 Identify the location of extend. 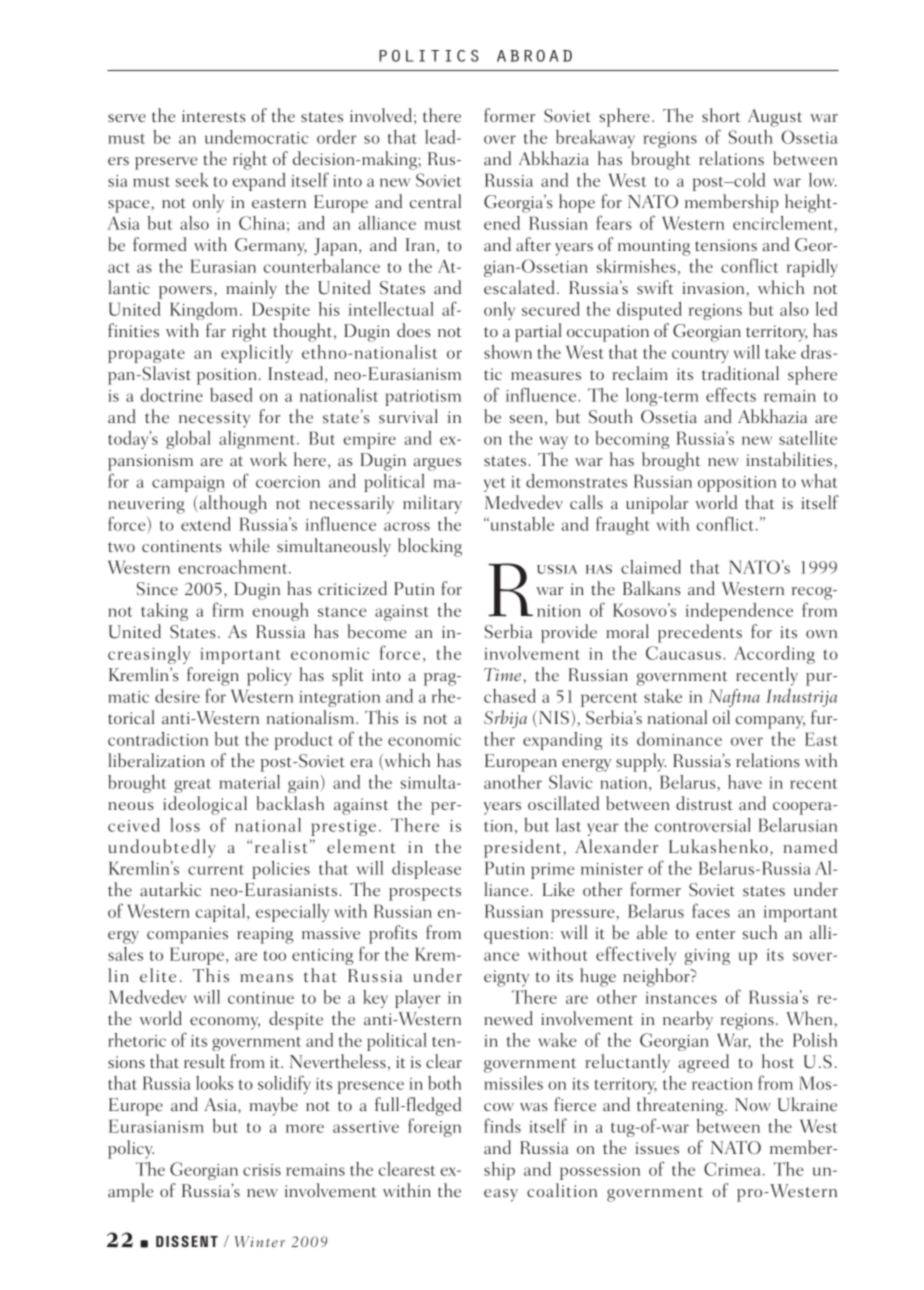
(206, 524).
